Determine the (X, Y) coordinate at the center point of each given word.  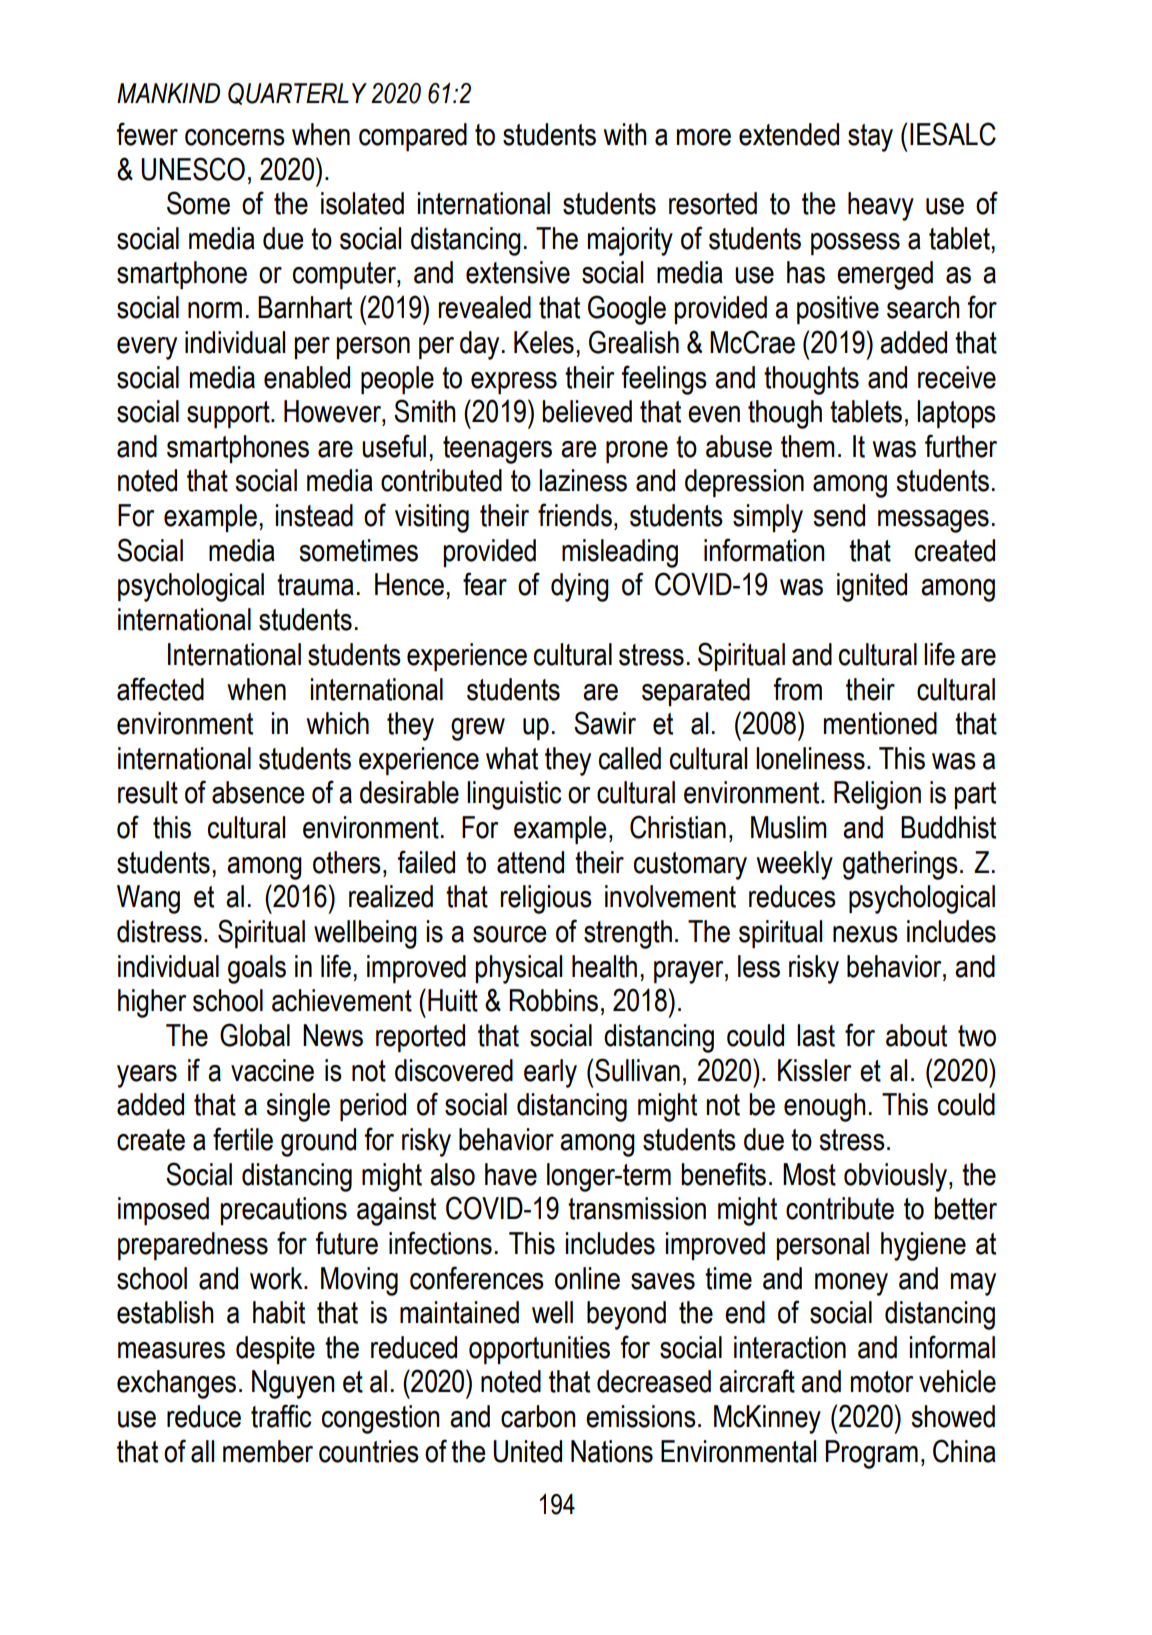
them (808, 446)
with (625, 134)
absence (258, 792)
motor (882, 1382)
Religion (877, 795)
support (229, 414)
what (512, 758)
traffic (281, 1416)
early (550, 1073)
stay (870, 138)
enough (825, 1107)
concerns (235, 137)
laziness (583, 480)
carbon (538, 1416)
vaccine (272, 1070)
